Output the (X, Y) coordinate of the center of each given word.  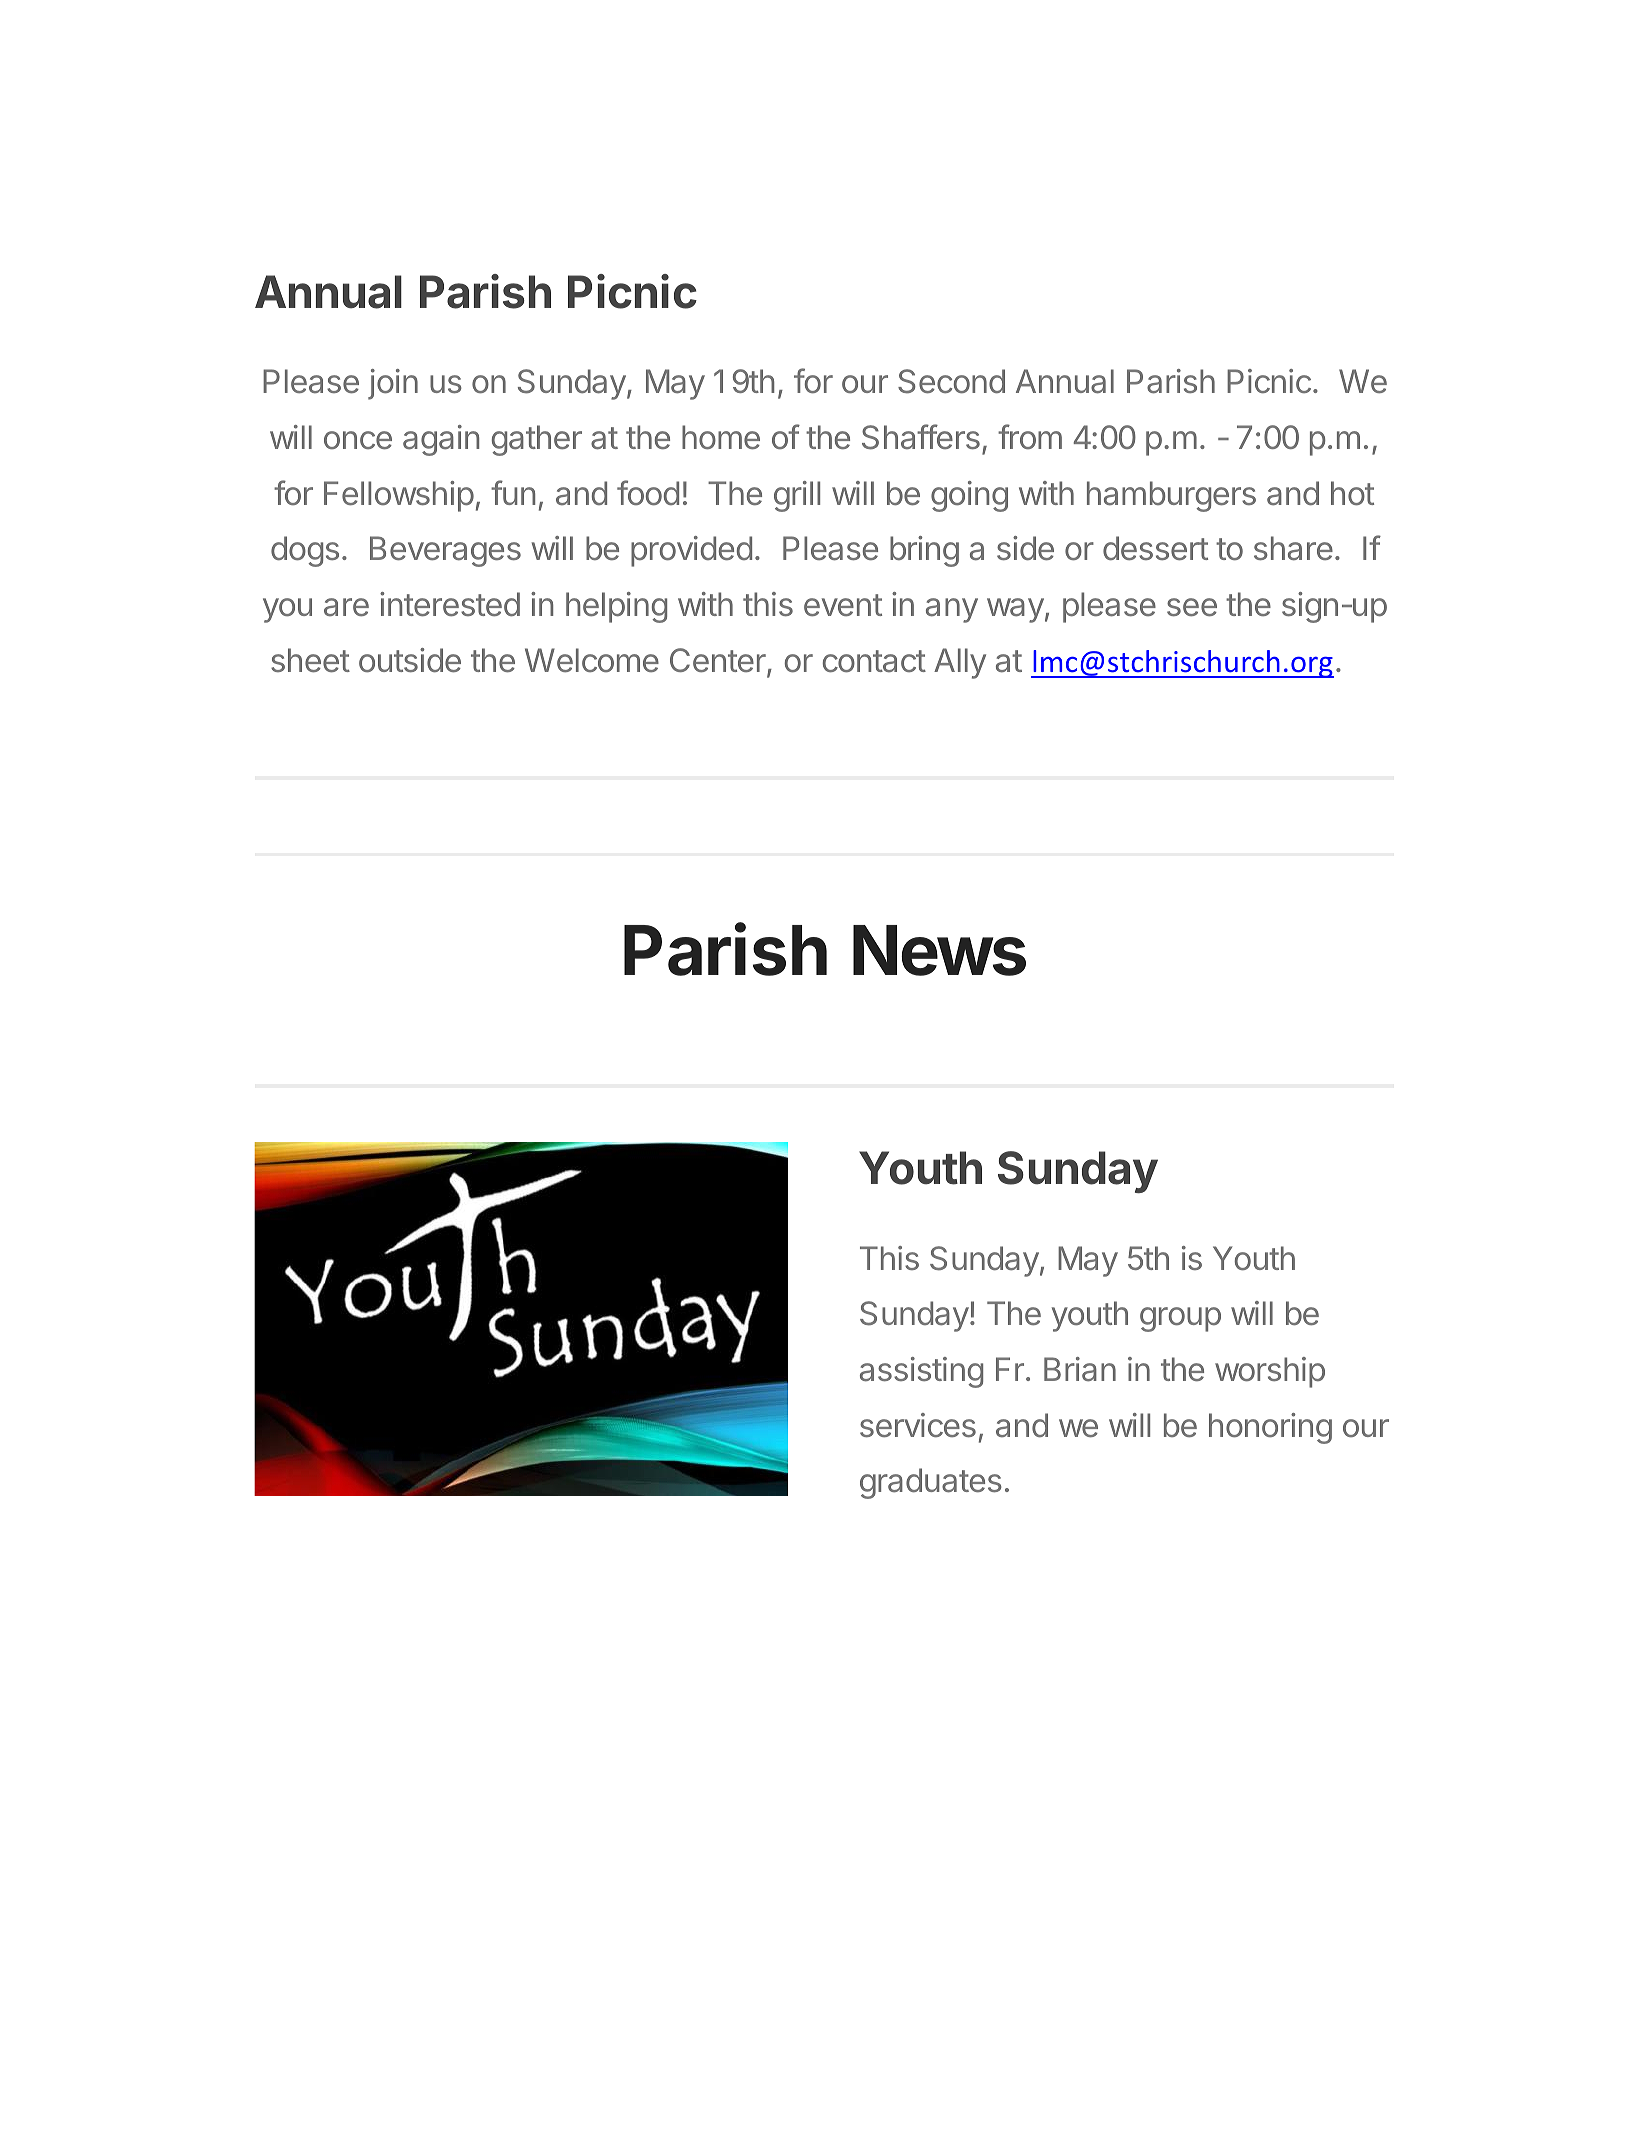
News (939, 950)
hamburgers (1171, 496)
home (721, 437)
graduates (931, 1483)
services (918, 1425)
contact (874, 661)
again (441, 440)
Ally (960, 663)
